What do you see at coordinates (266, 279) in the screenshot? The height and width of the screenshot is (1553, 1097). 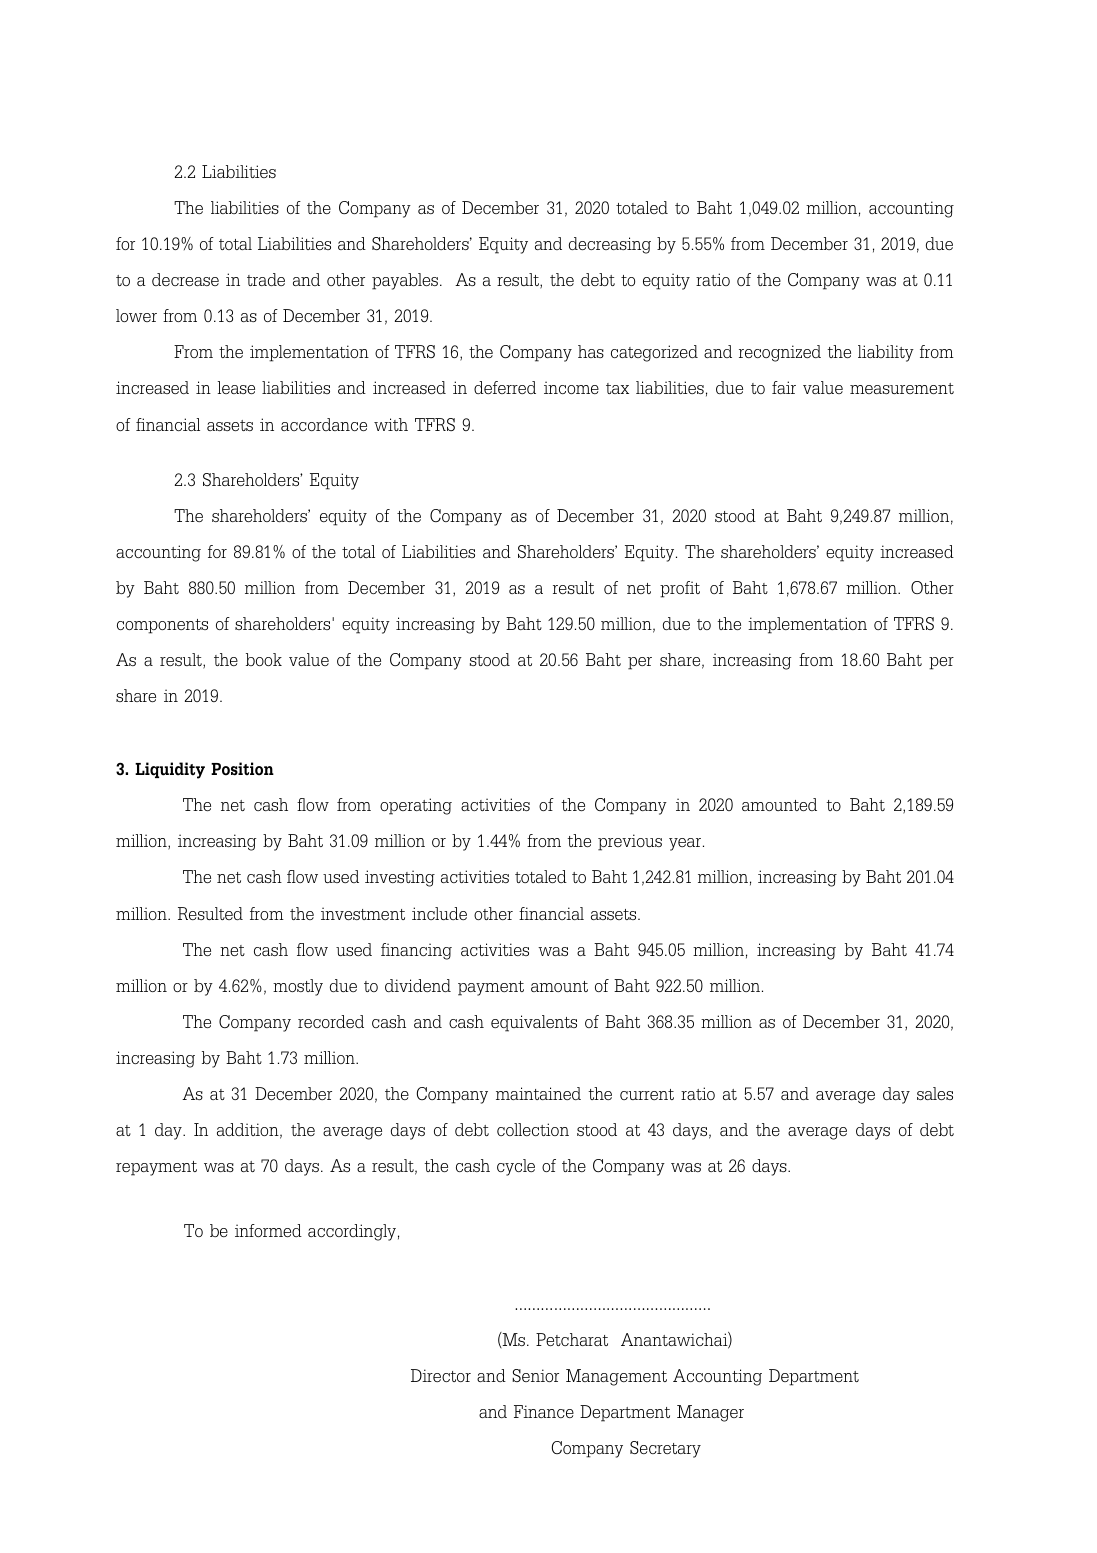 I see `trade` at bounding box center [266, 279].
